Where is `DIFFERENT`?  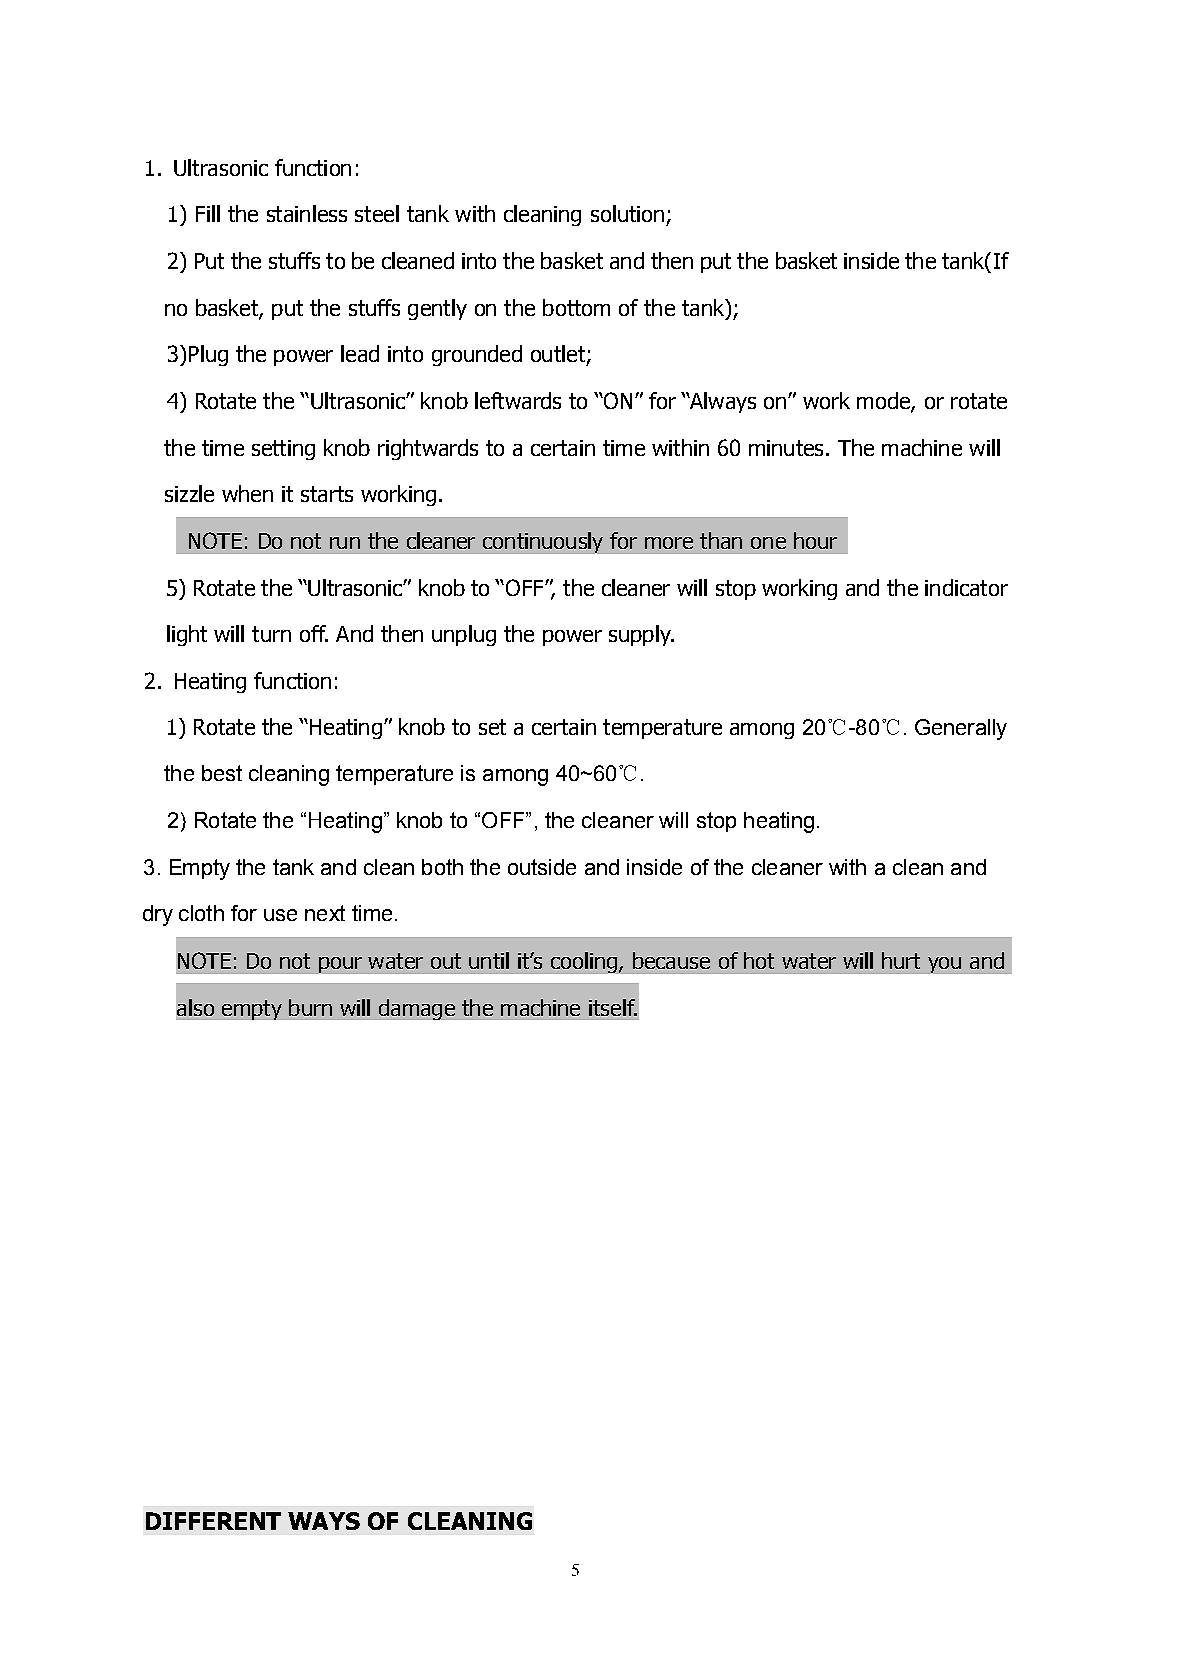 DIFFERENT is located at coordinates (213, 1521).
